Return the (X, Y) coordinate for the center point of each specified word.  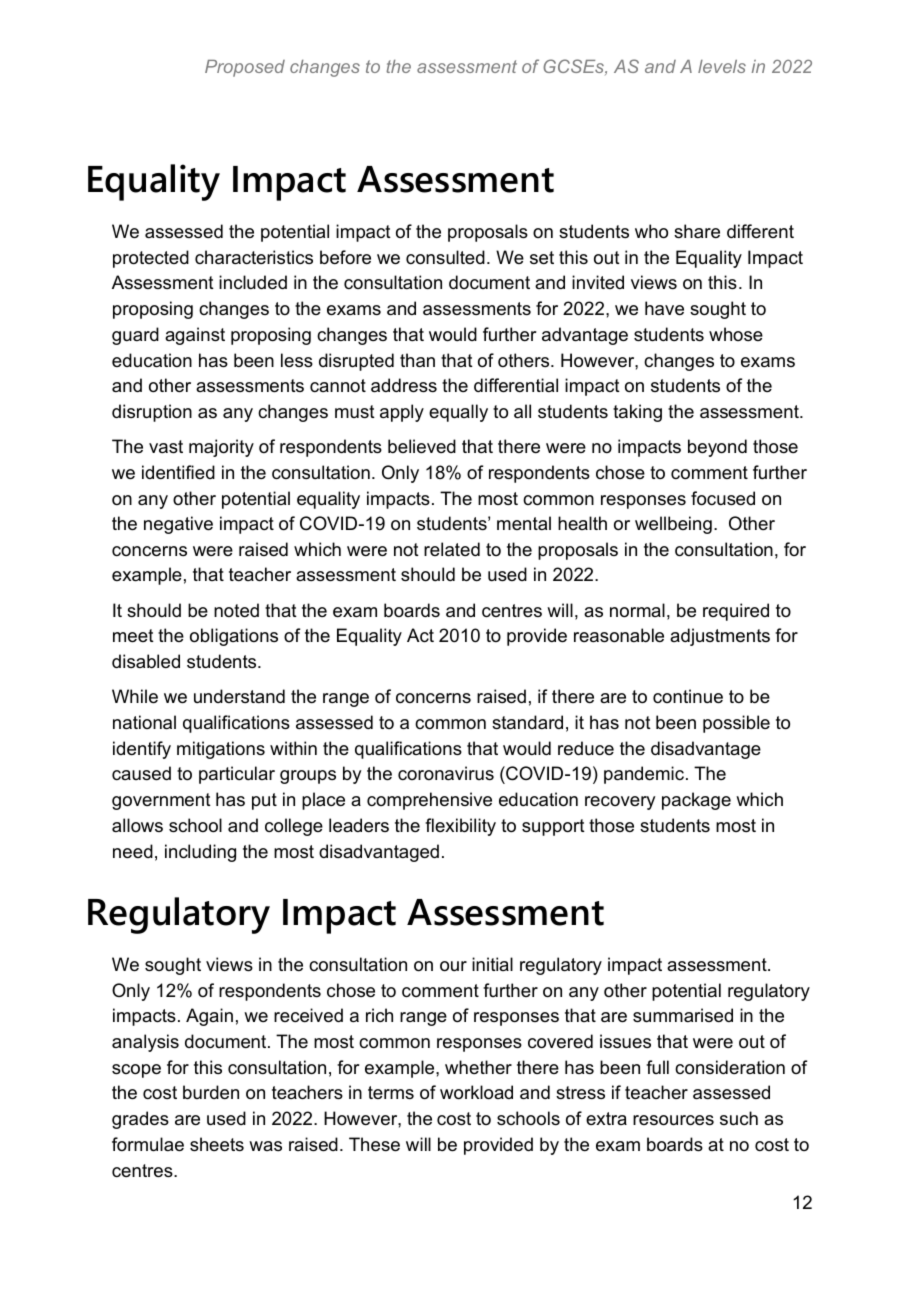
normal (637, 610)
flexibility (460, 827)
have (664, 308)
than (417, 360)
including (200, 853)
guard (135, 336)
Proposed (245, 68)
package (696, 801)
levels (722, 66)
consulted (445, 257)
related (452, 549)
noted (236, 610)
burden (211, 1092)
